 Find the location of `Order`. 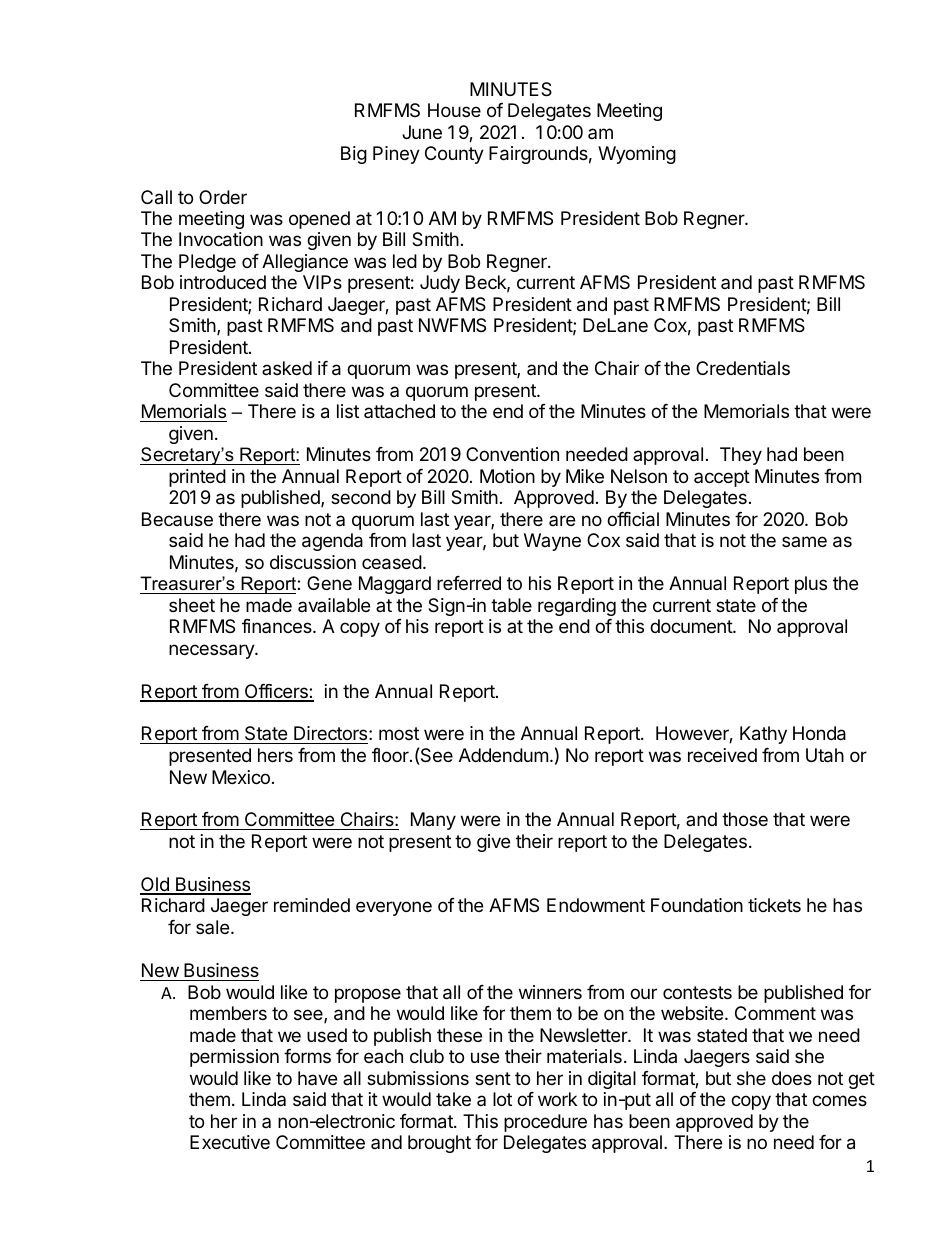

Order is located at coordinates (223, 197).
